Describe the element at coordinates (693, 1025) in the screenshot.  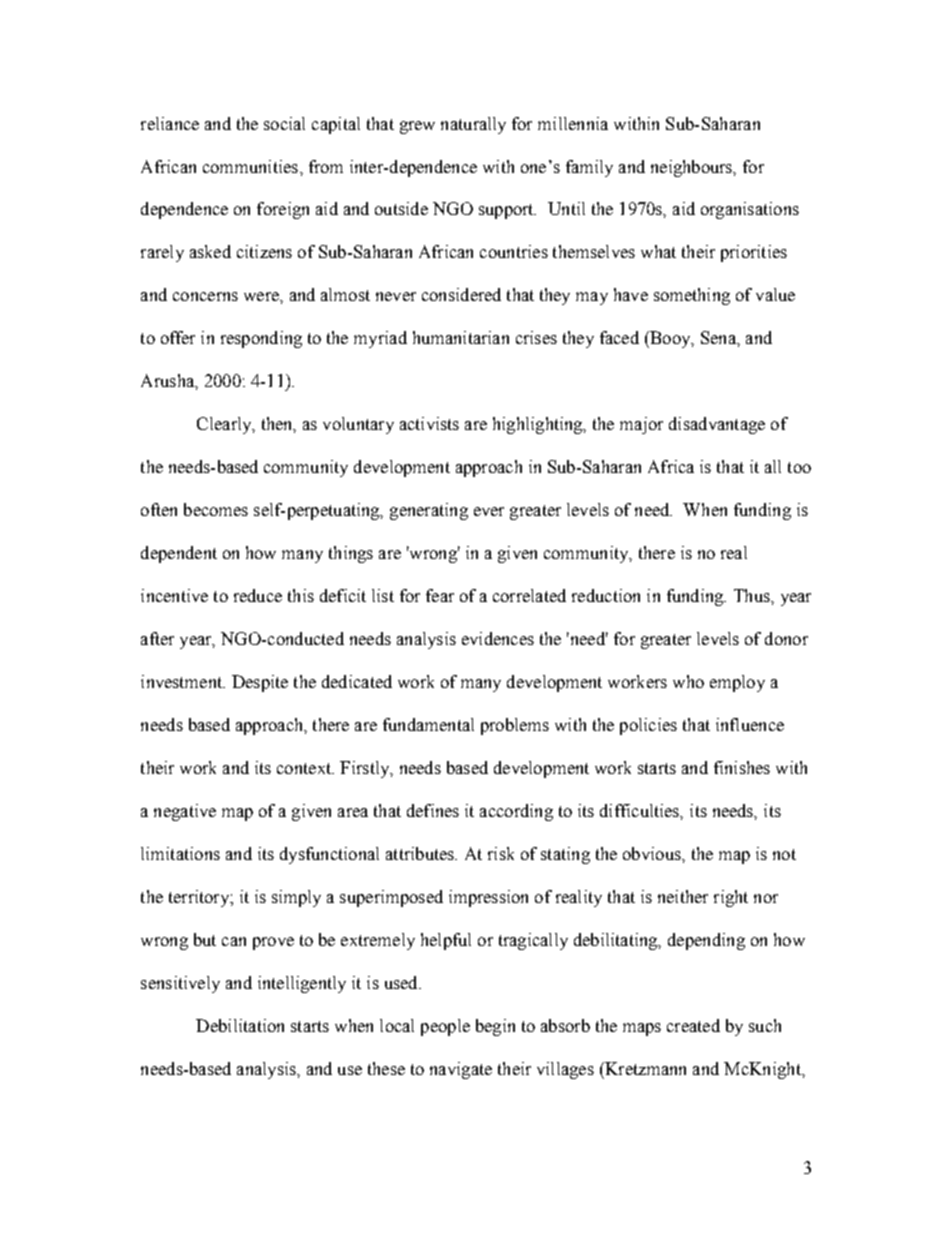
I see `created` at that location.
